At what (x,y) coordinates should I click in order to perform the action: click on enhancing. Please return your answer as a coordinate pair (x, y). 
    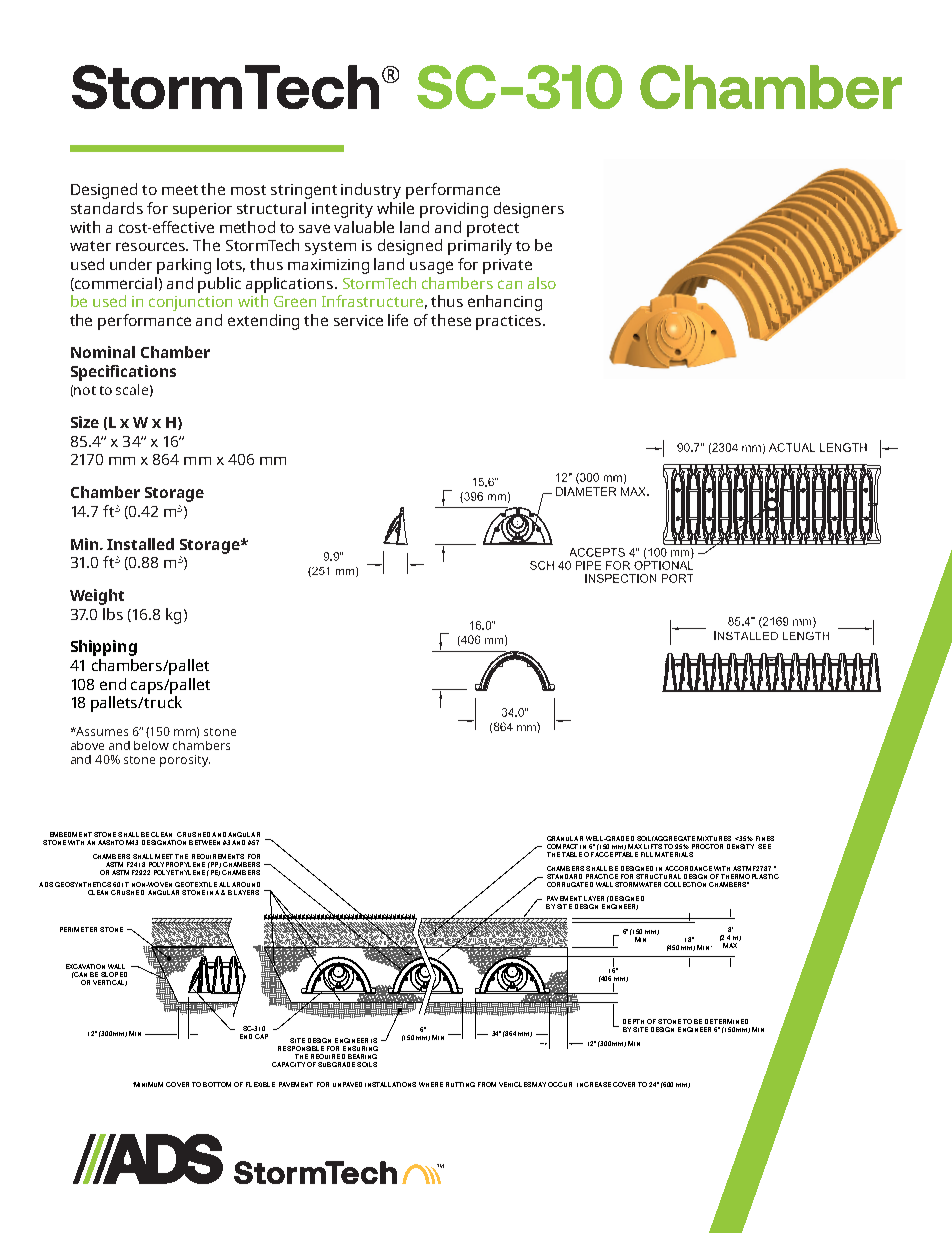
    Looking at the image, I should click on (505, 303).
